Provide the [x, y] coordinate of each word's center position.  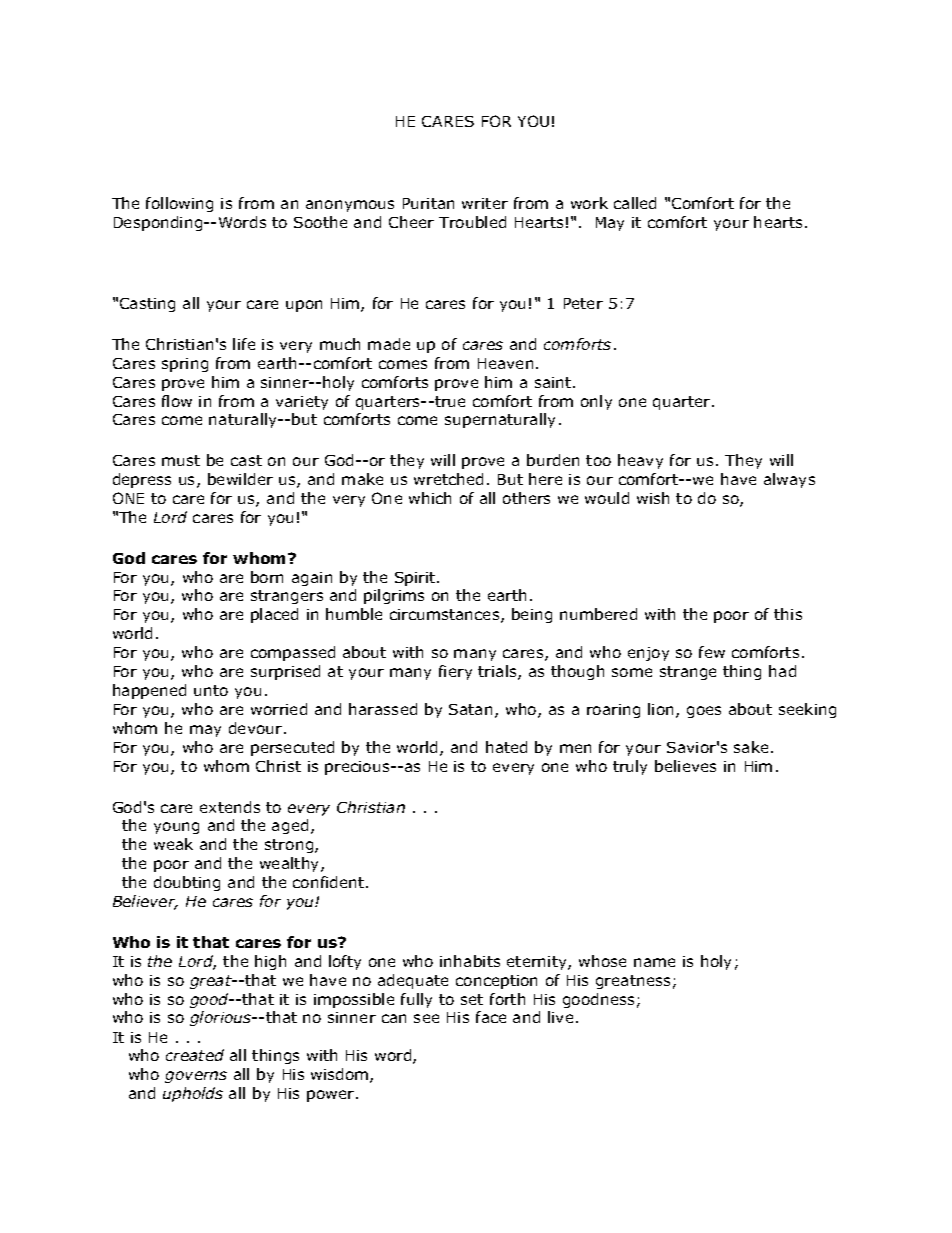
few [712, 652]
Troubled [472, 222]
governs [196, 1077]
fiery [455, 672]
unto [211, 690]
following [179, 204]
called [635, 203]
